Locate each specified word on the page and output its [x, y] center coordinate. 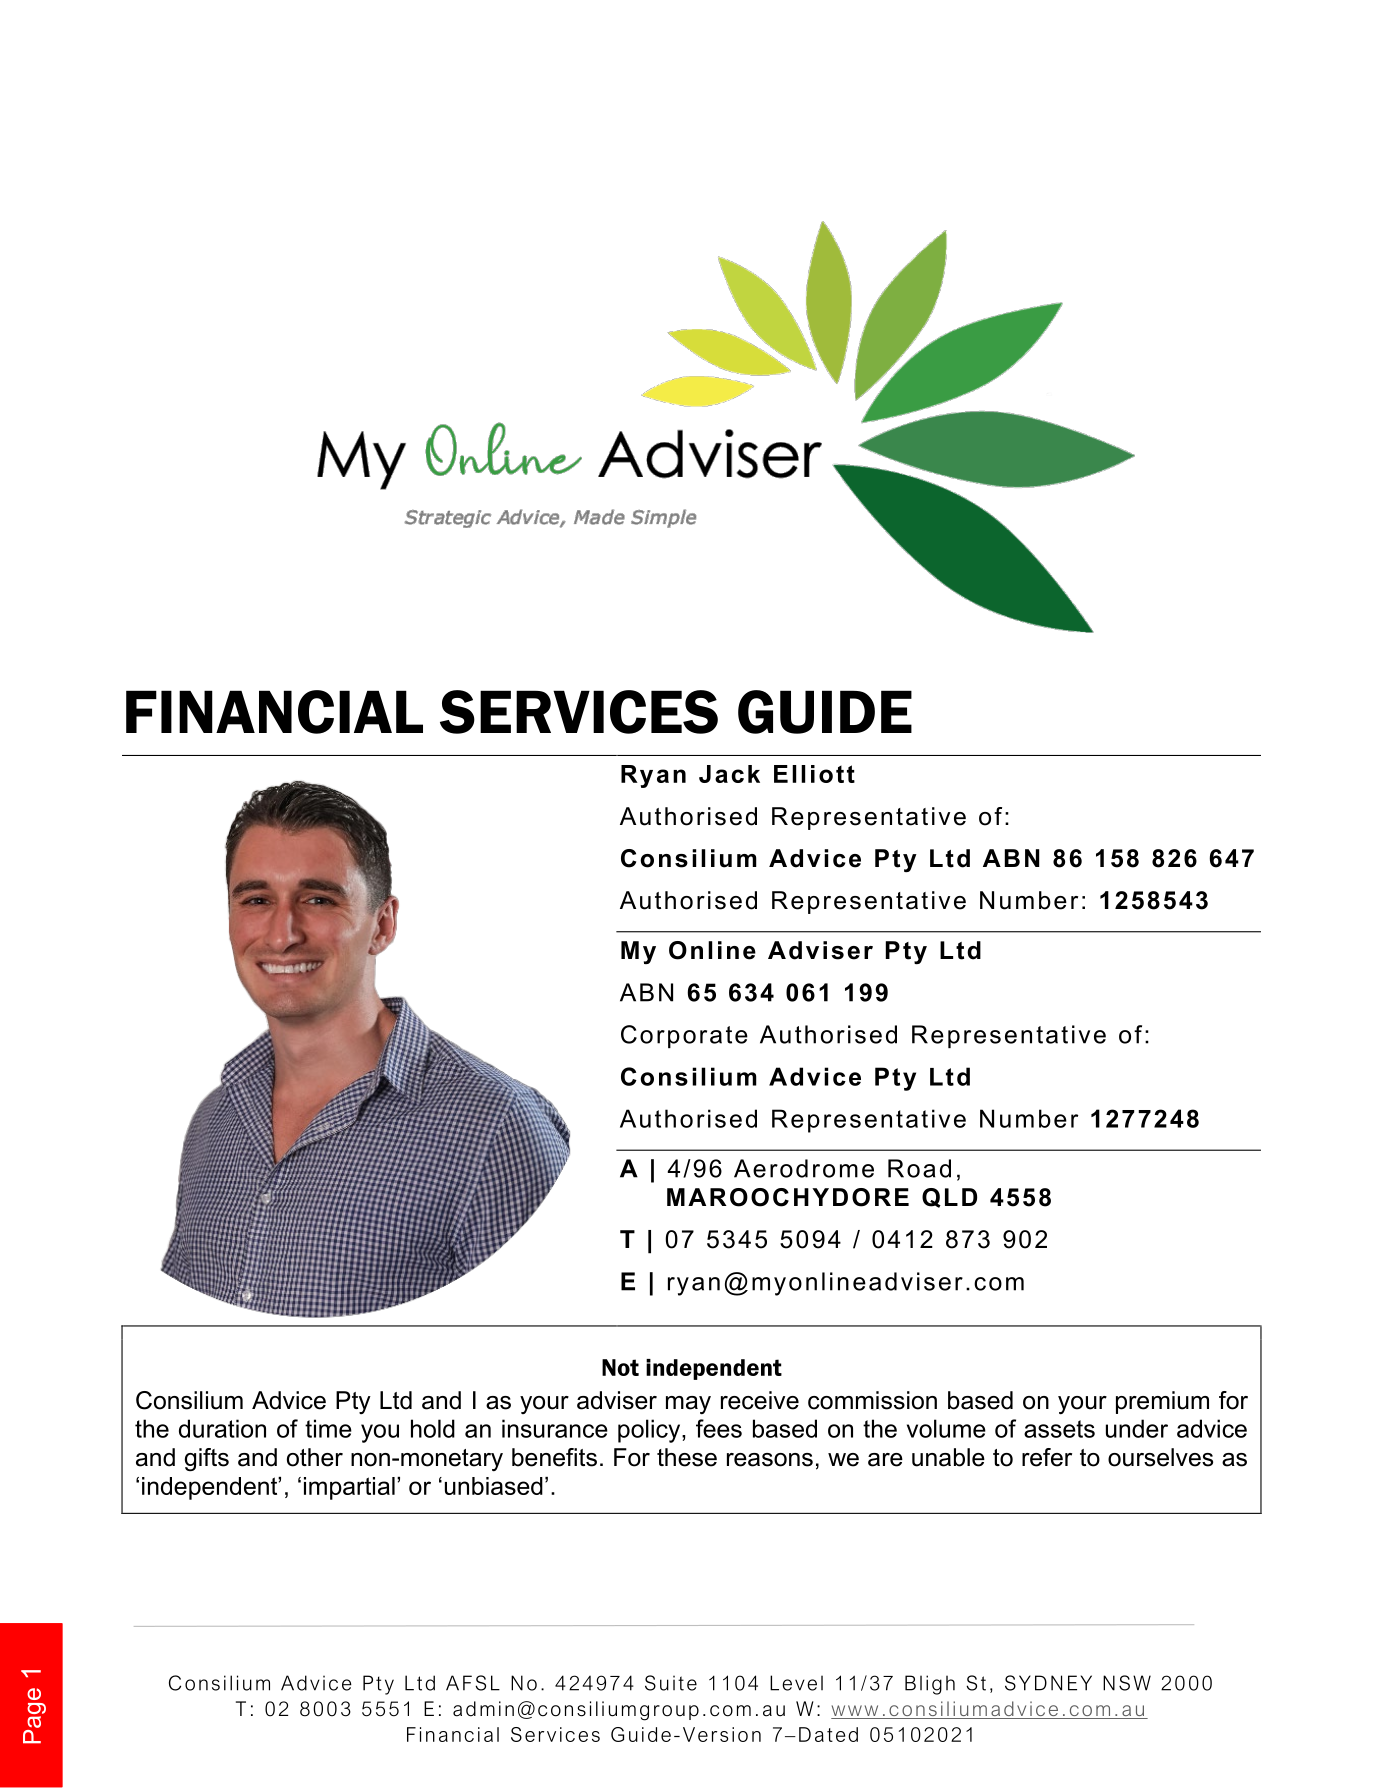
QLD [949, 1198]
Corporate [684, 1036]
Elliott [814, 774]
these [687, 1457]
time [328, 1428]
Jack [729, 774]
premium [1162, 1402]
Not [620, 1367]
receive [760, 1400]
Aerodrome [804, 1168]
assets [1059, 1429]
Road [919, 1168]
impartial [349, 1488]
